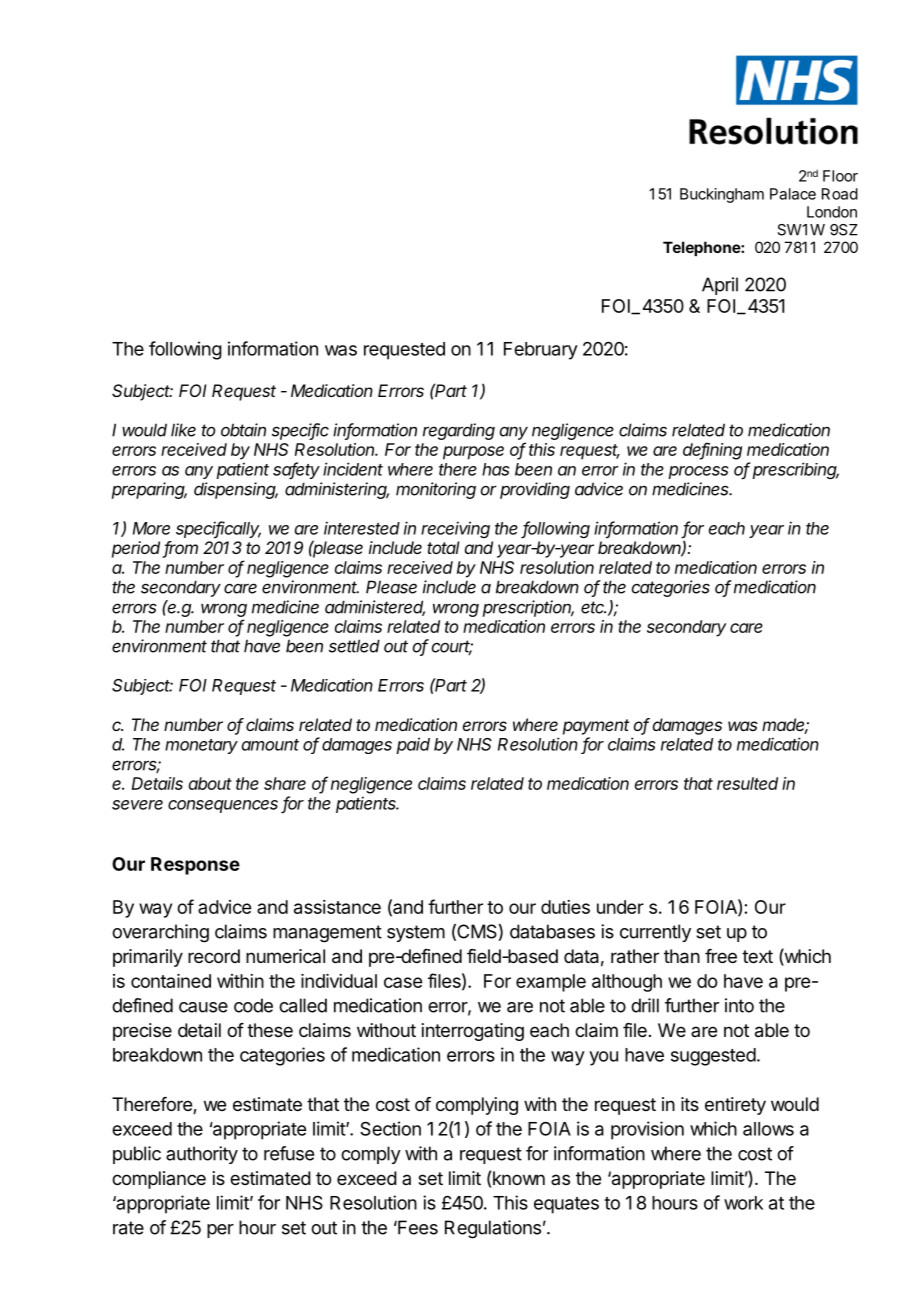  I want to click on authority, so click(202, 1155).
